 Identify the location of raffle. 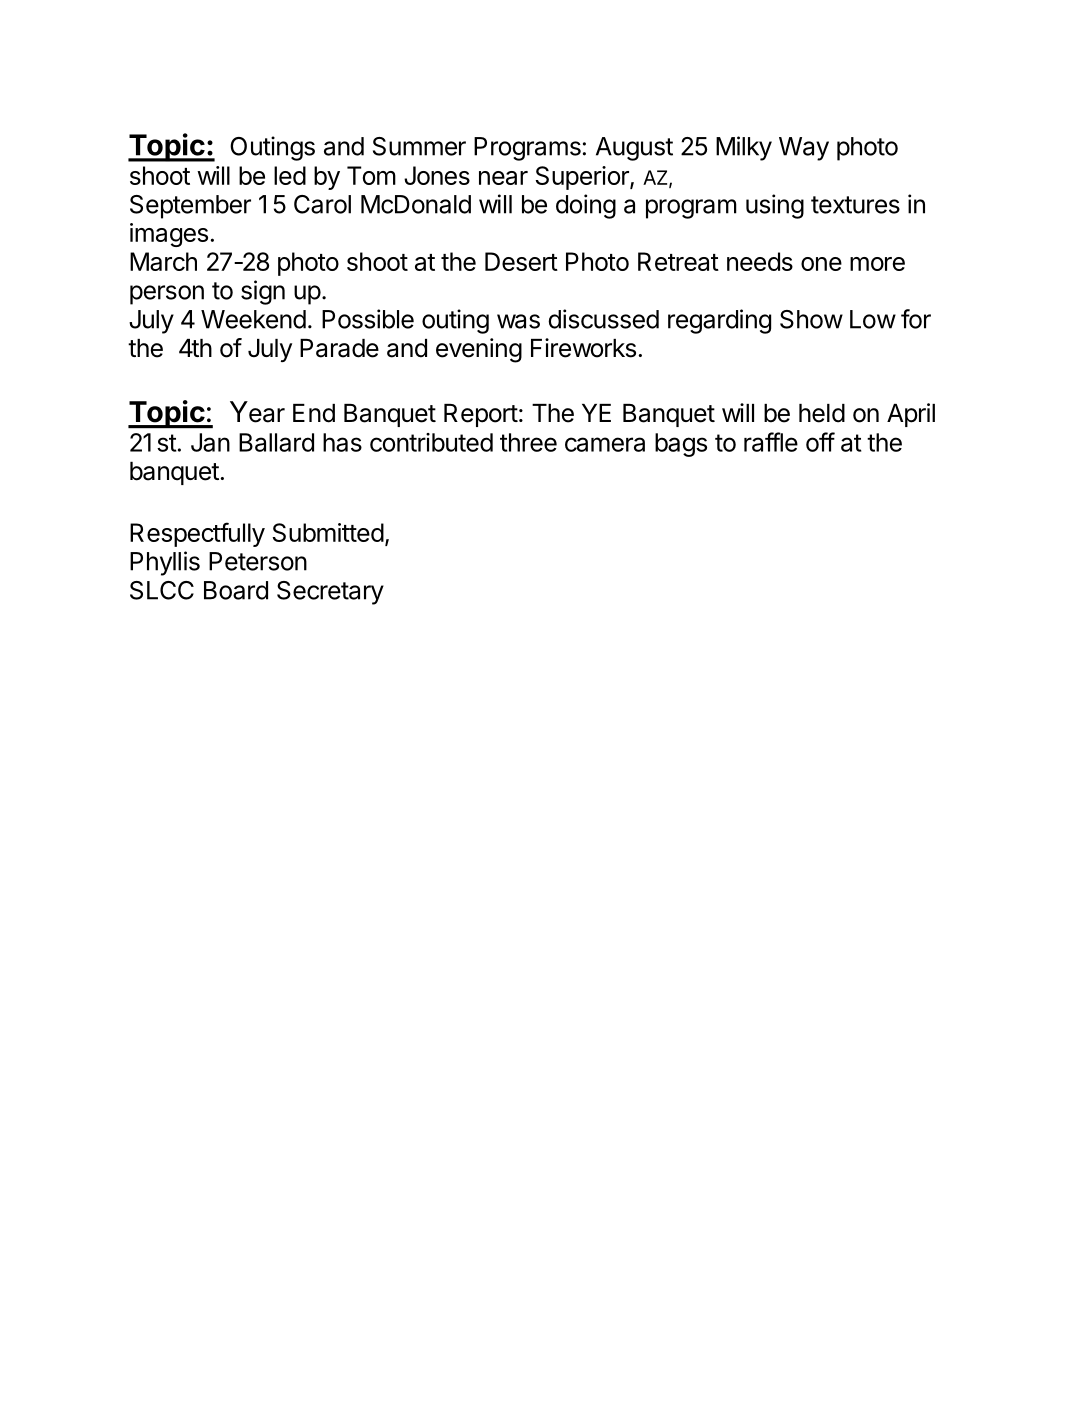
(771, 442).
